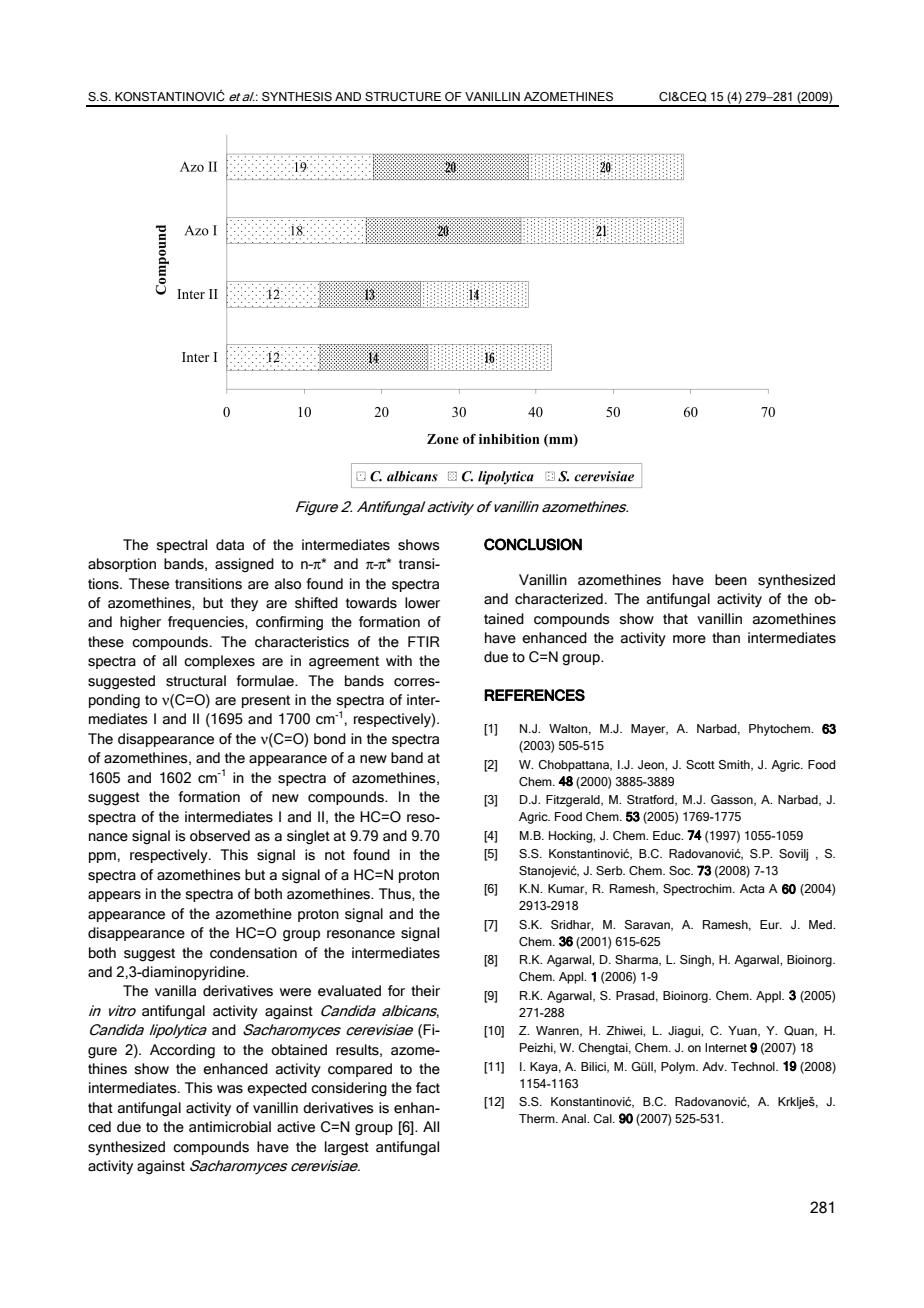  Describe the element at coordinates (533, 544) in the page. I see `CONCLUSION` at that location.
